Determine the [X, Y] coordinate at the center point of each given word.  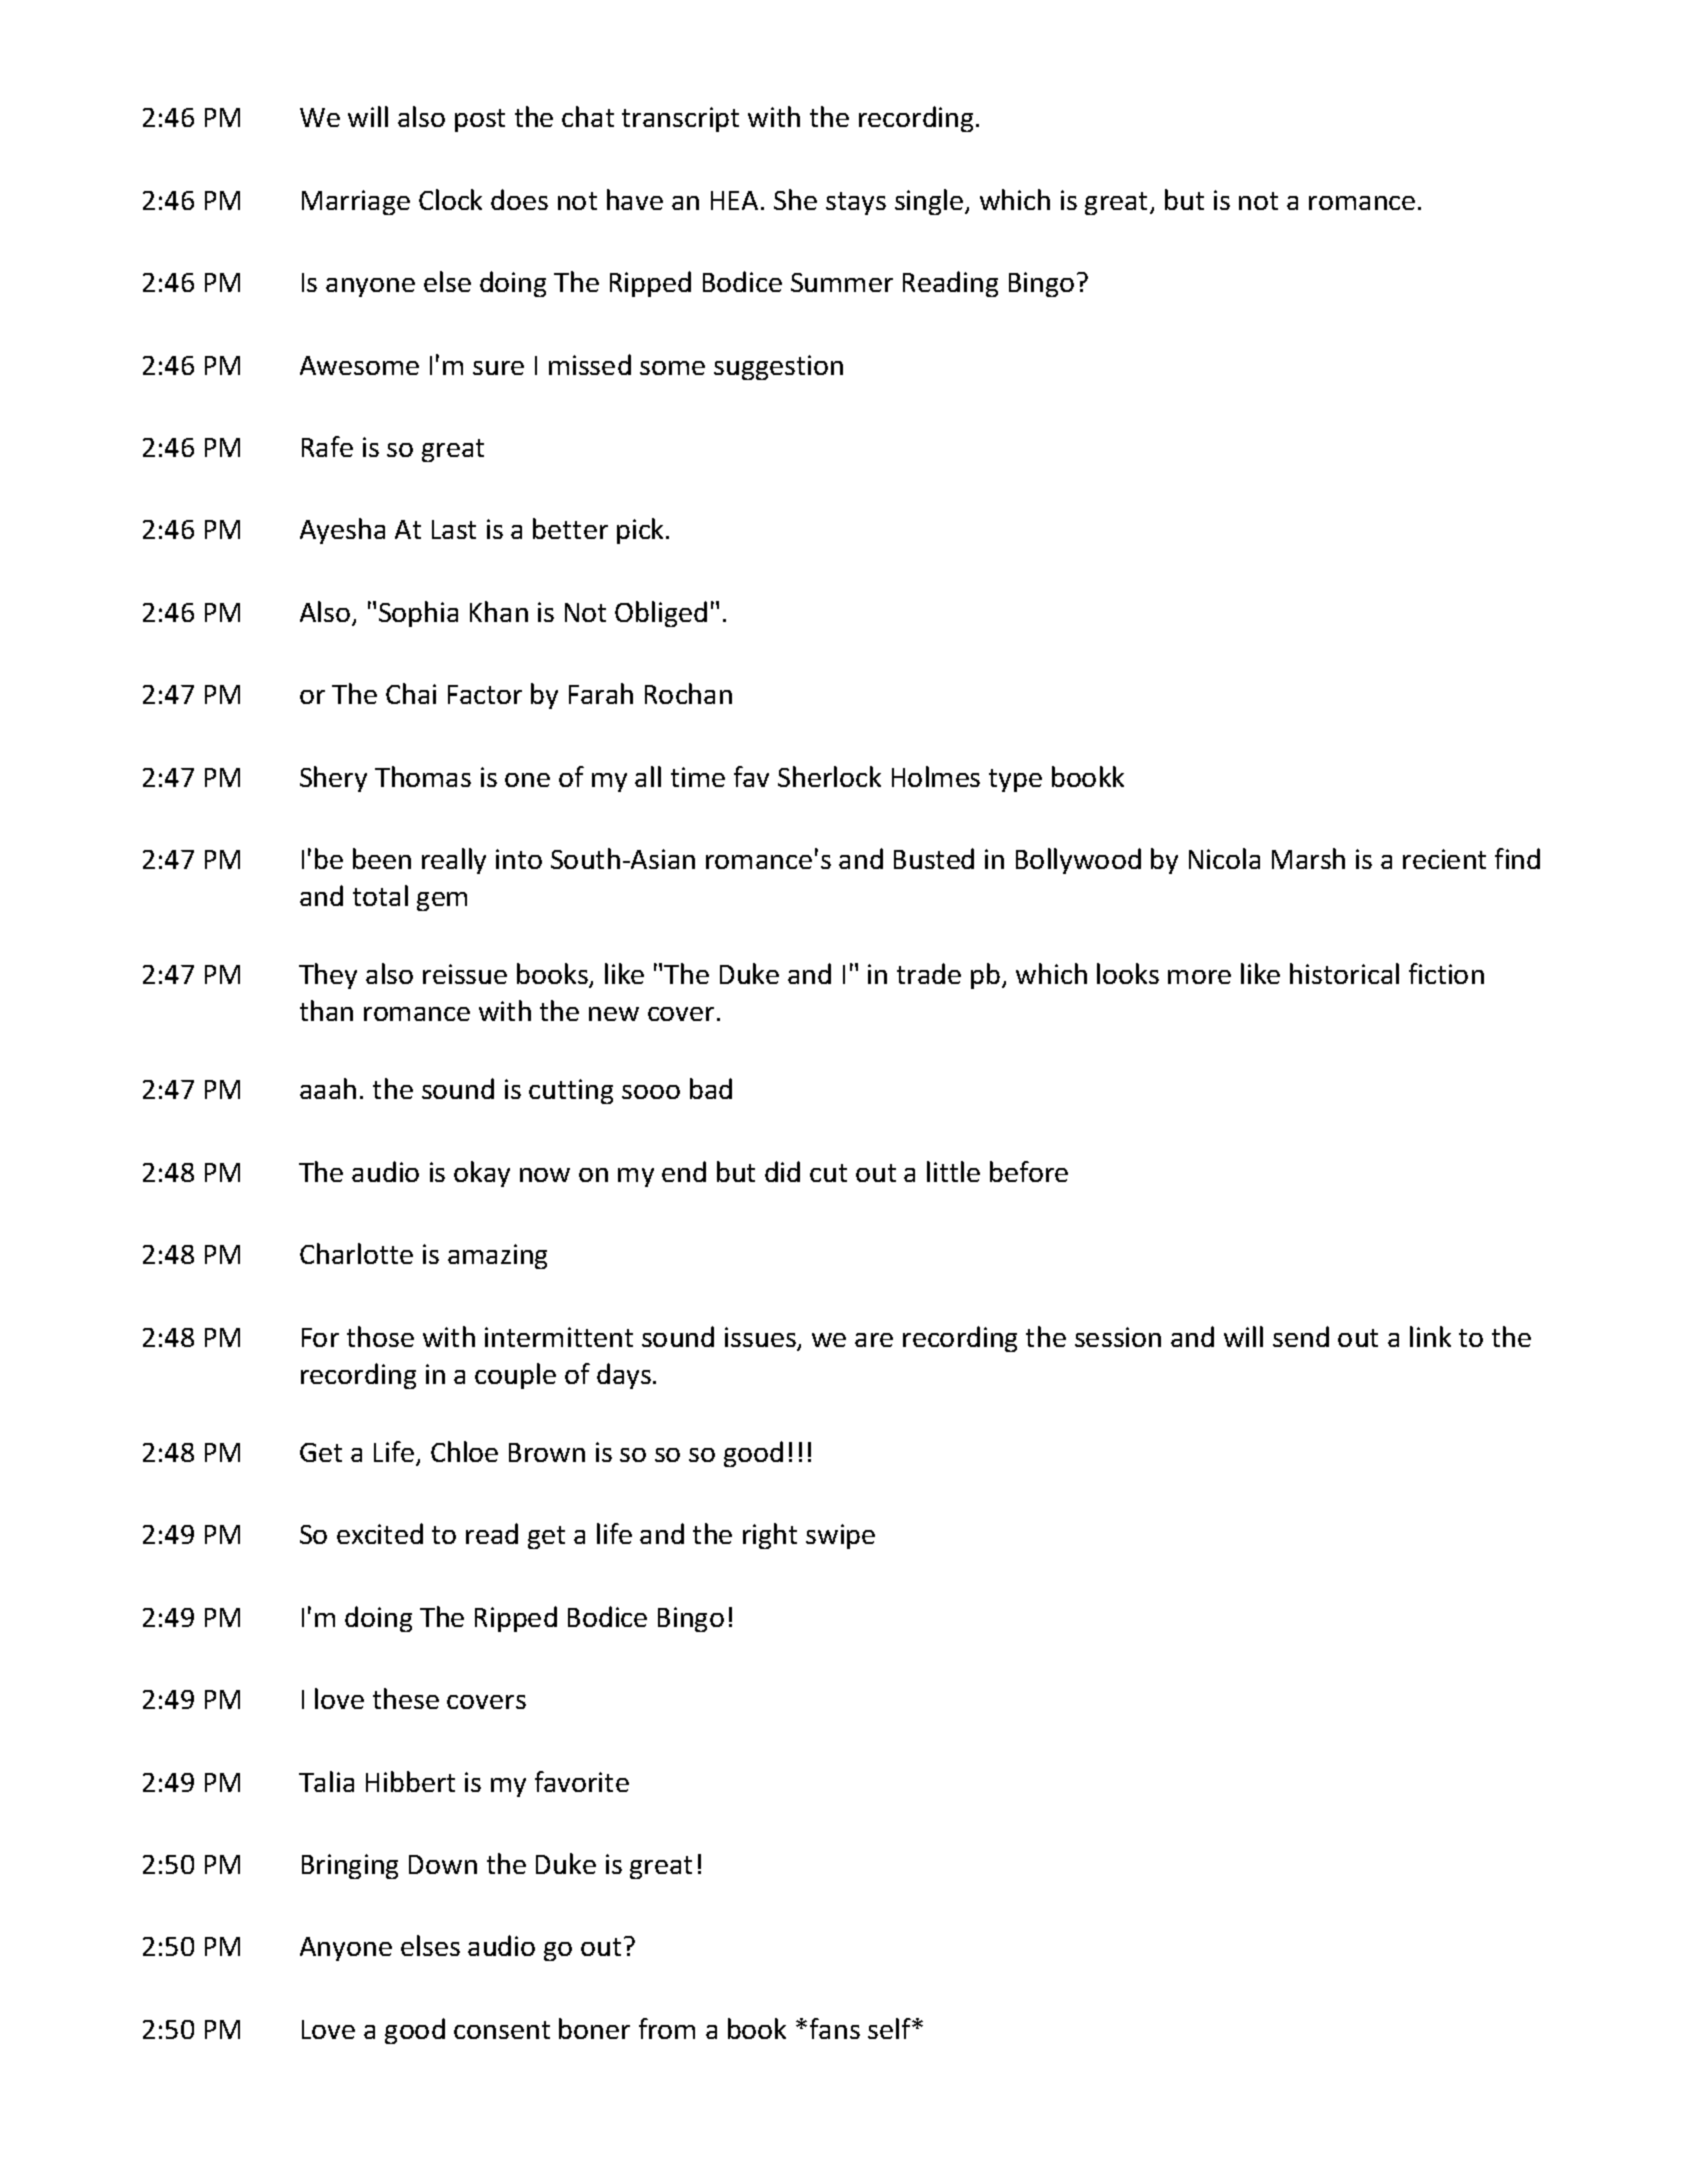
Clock [450, 199]
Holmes [936, 776]
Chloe [464, 1451]
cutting [571, 1091]
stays [856, 203]
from [667, 2028]
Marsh [1308, 858]
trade [929, 973]
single [930, 202]
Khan [499, 611]
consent [502, 2030]
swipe [840, 1536]
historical [1344, 973]
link [1430, 1336]
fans [835, 2028]
